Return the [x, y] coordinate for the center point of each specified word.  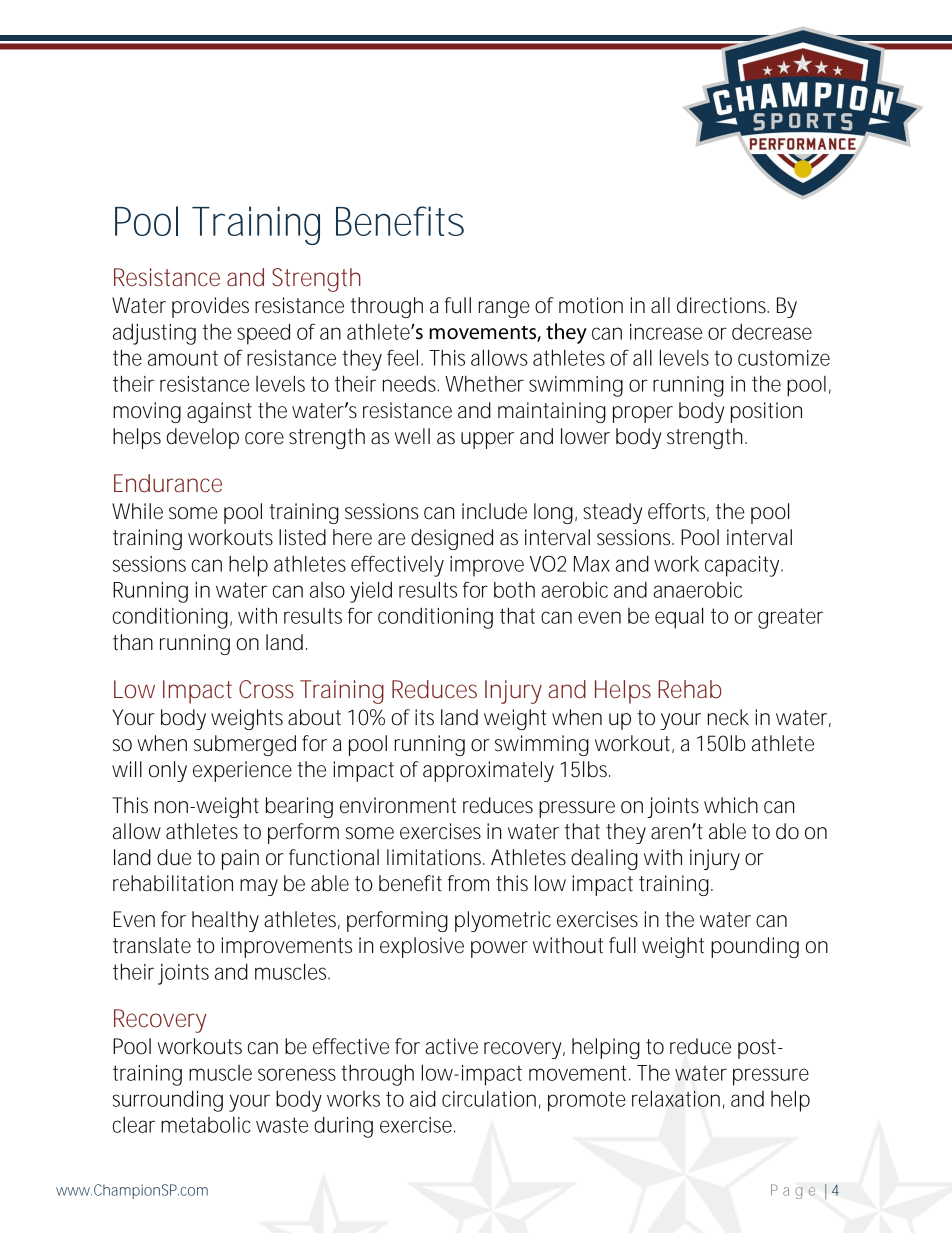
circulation [489, 1098]
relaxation [676, 1098]
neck [728, 717]
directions [723, 305]
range [504, 309]
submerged [245, 745]
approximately [488, 771]
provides [210, 307]
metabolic [206, 1124]
